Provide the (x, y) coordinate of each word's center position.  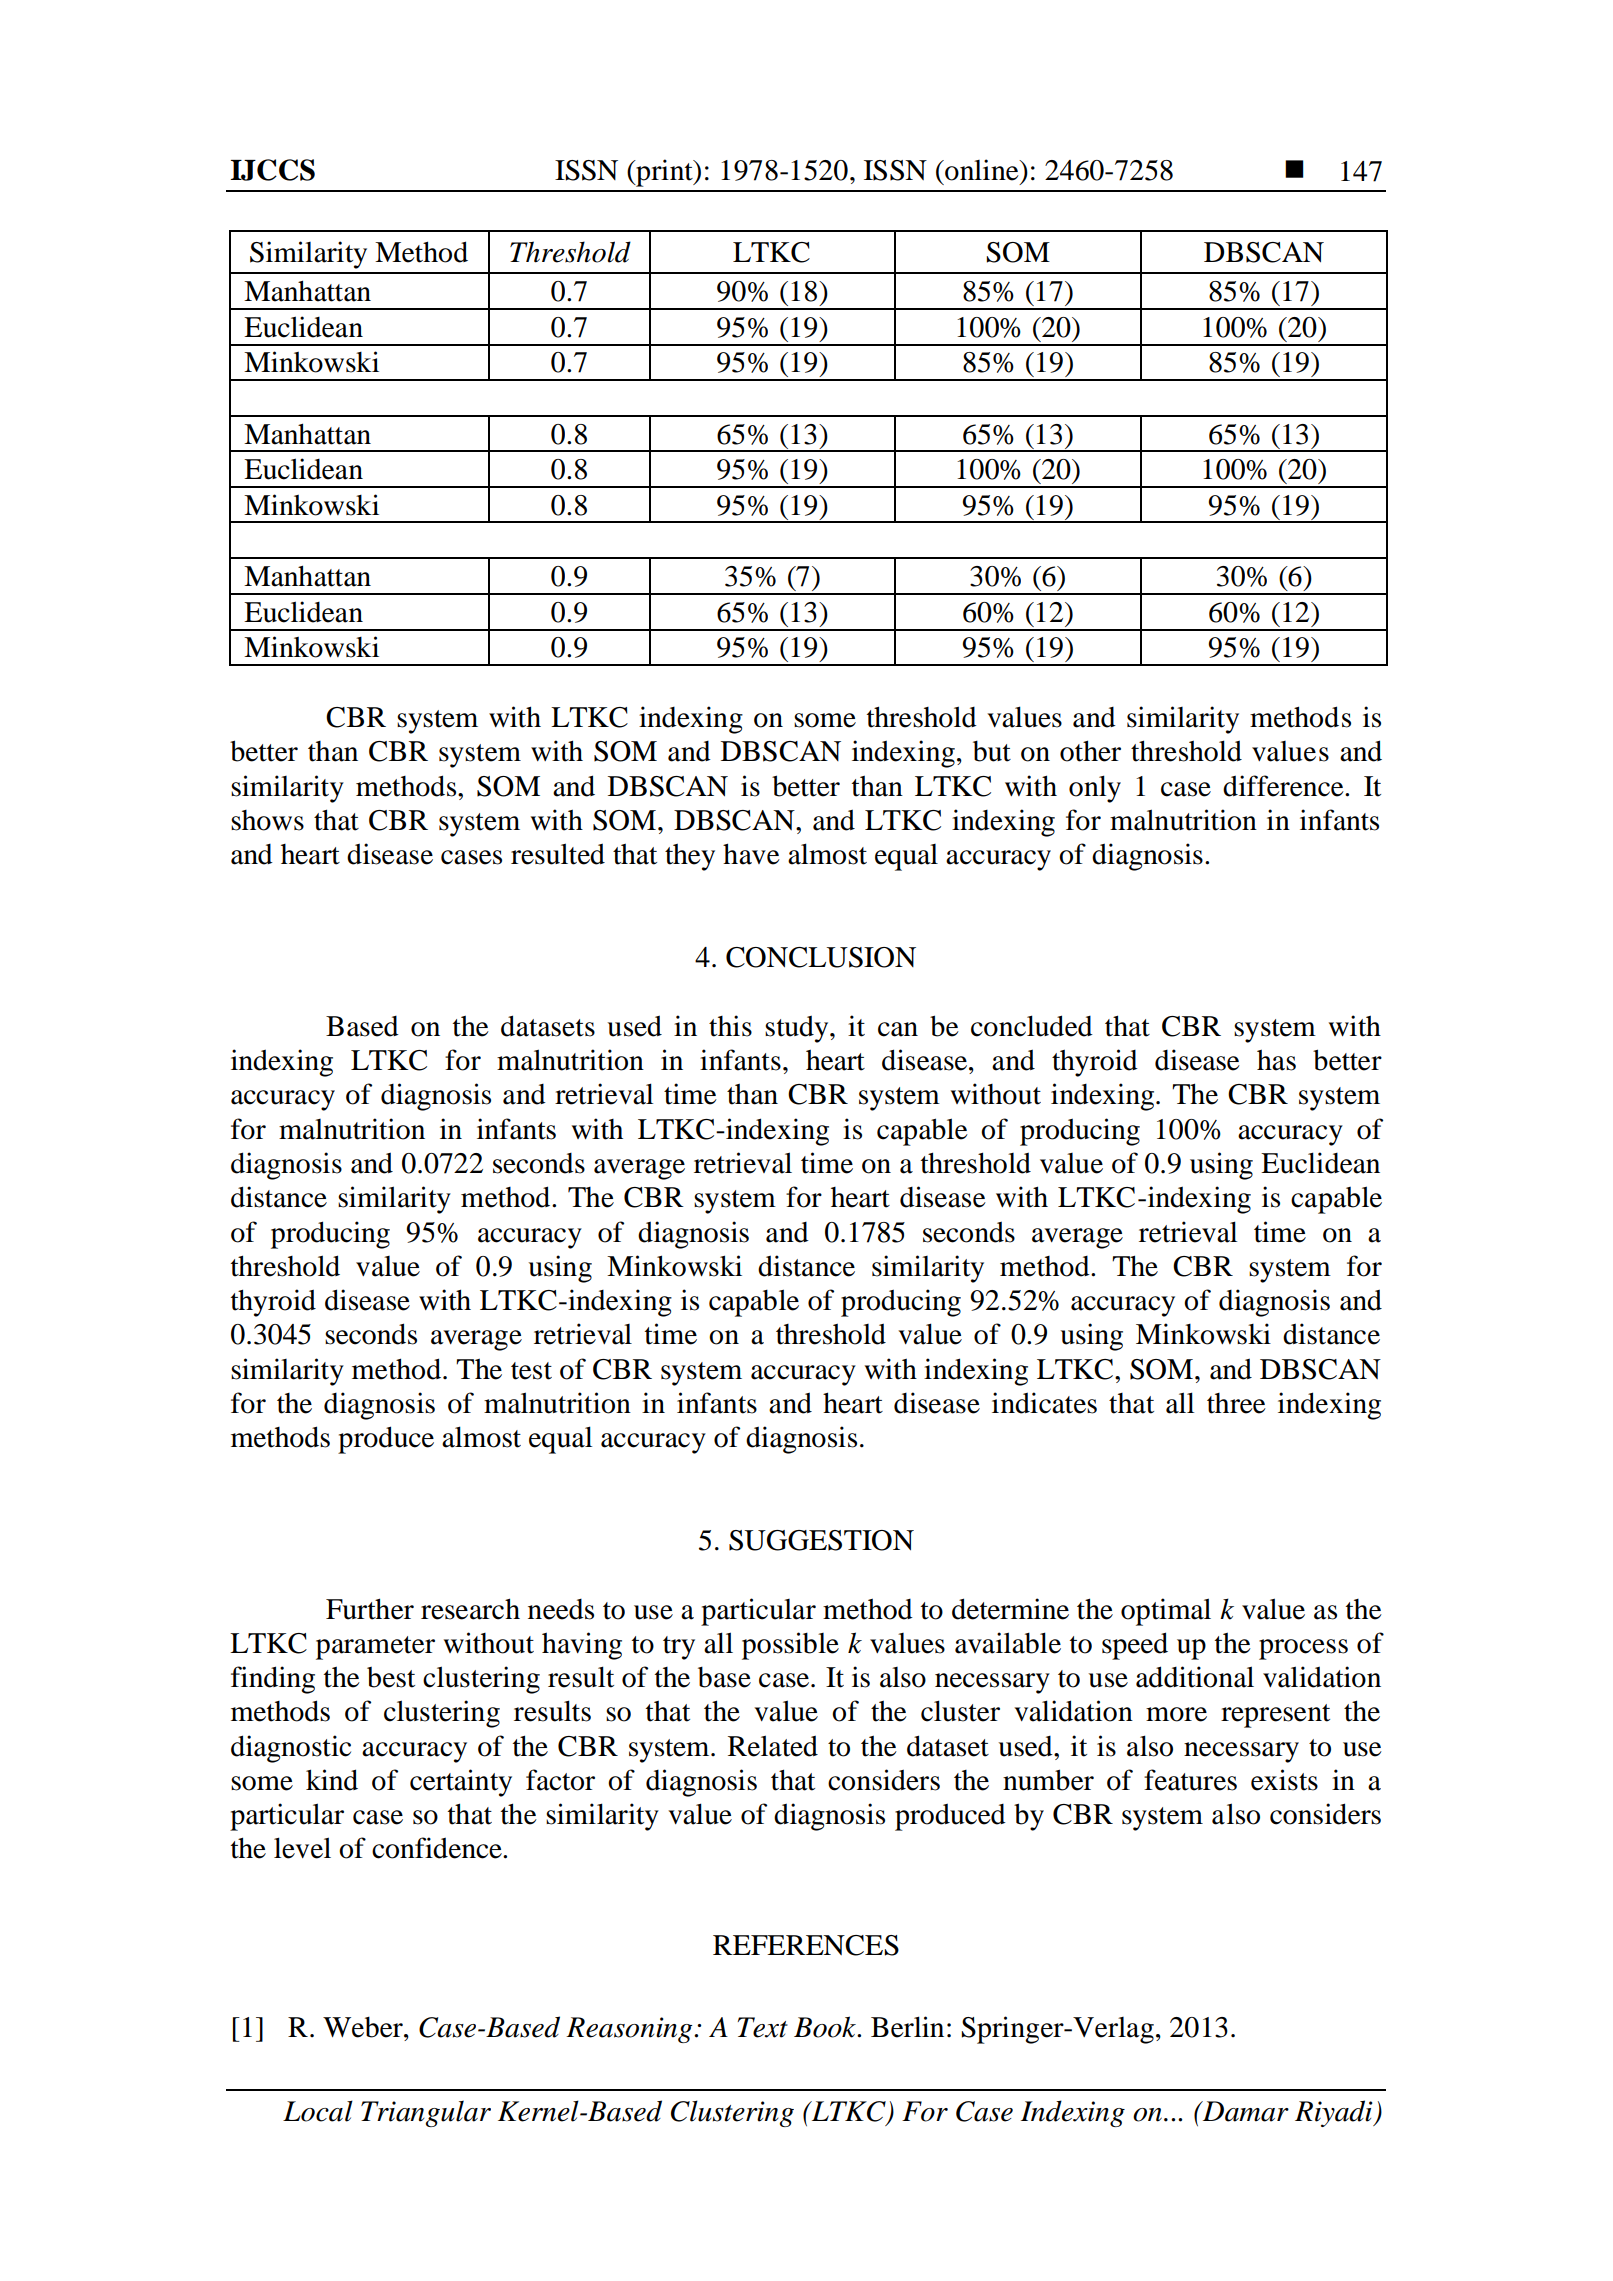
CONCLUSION (821, 957)
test (531, 1371)
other (1090, 751)
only (1095, 789)
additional (1195, 1677)
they (690, 857)
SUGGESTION (821, 1540)
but (992, 751)
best (391, 1677)
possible (790, 1646)
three (1236, 1403)
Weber (364, 2027)
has (1276, 1060)
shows (267, 820)
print (664, 173)
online (982, 170)
